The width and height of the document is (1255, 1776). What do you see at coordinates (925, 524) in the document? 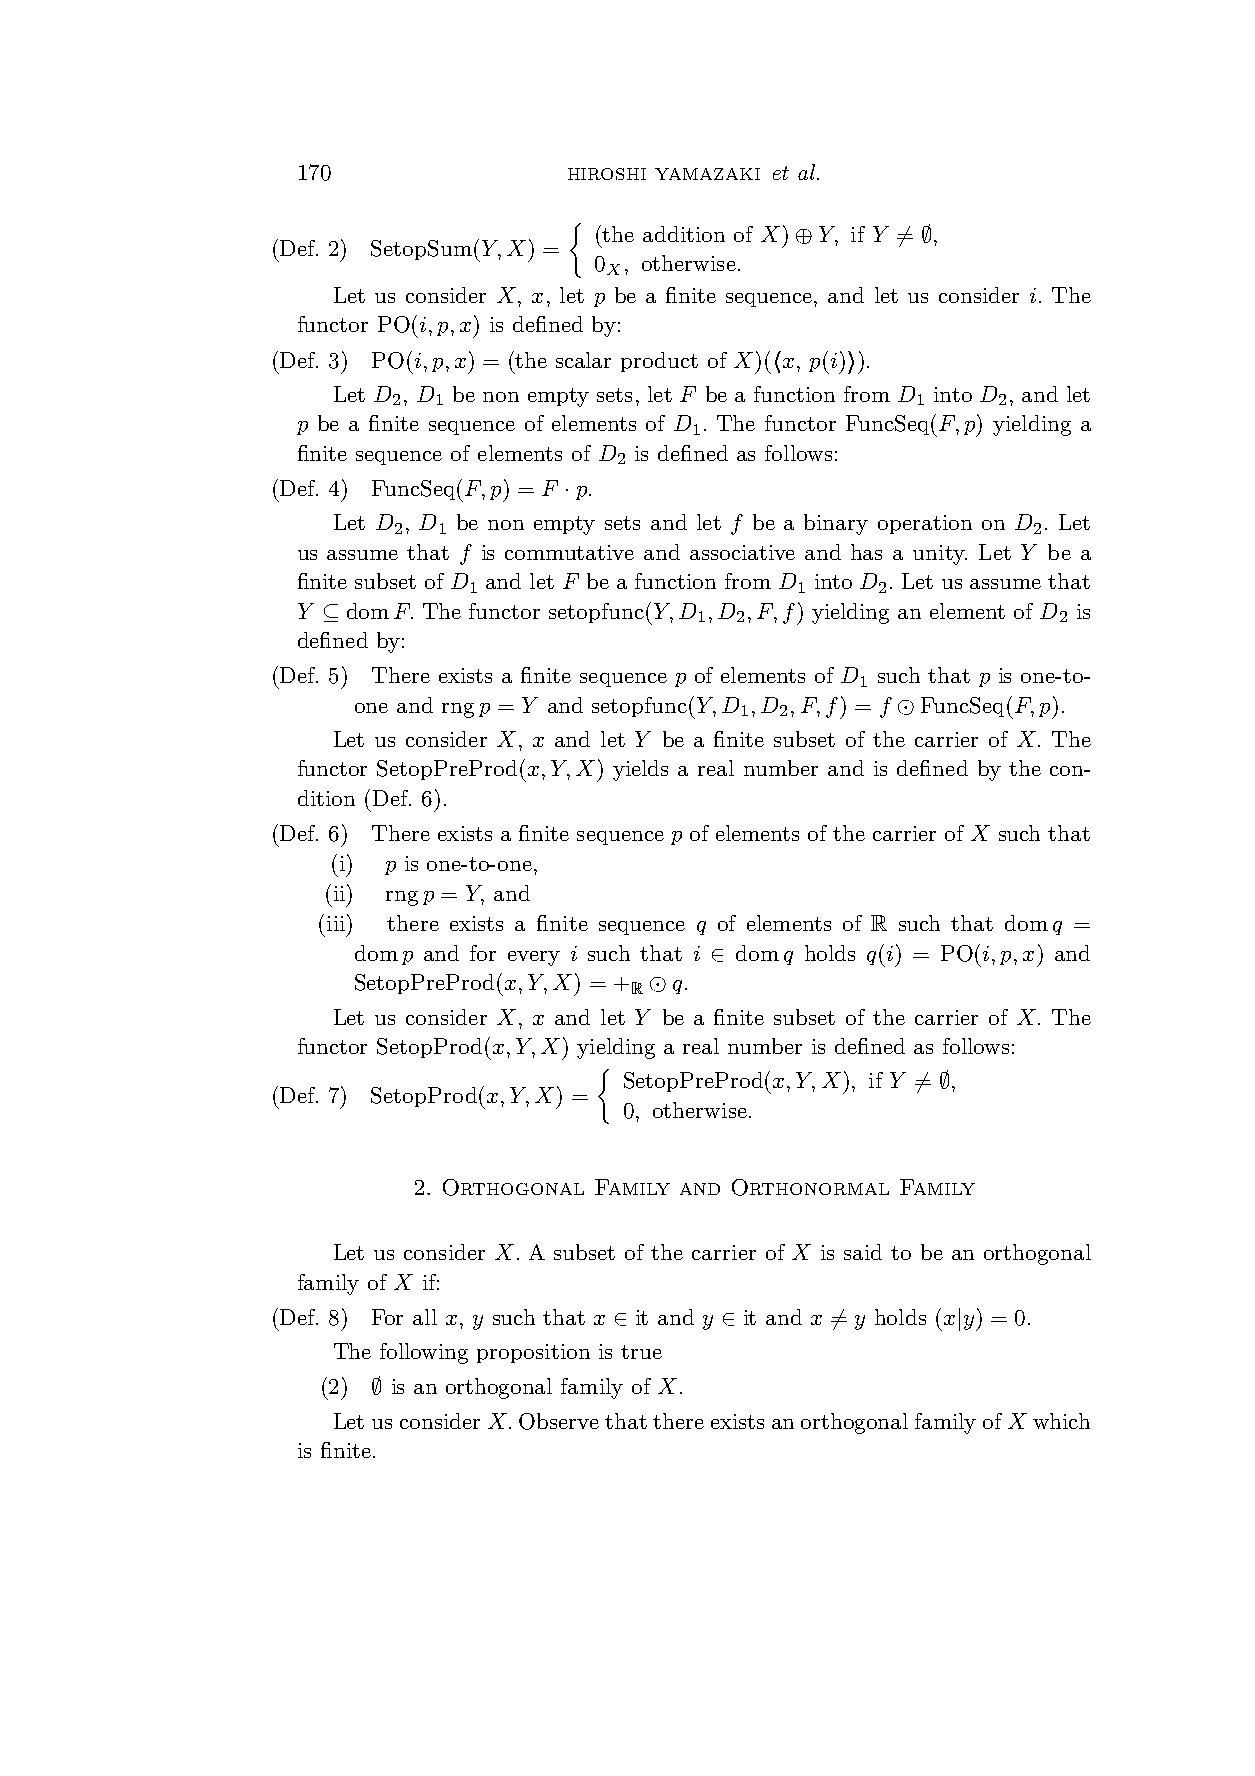
I see `operation` at bounding box center [925, 524].
